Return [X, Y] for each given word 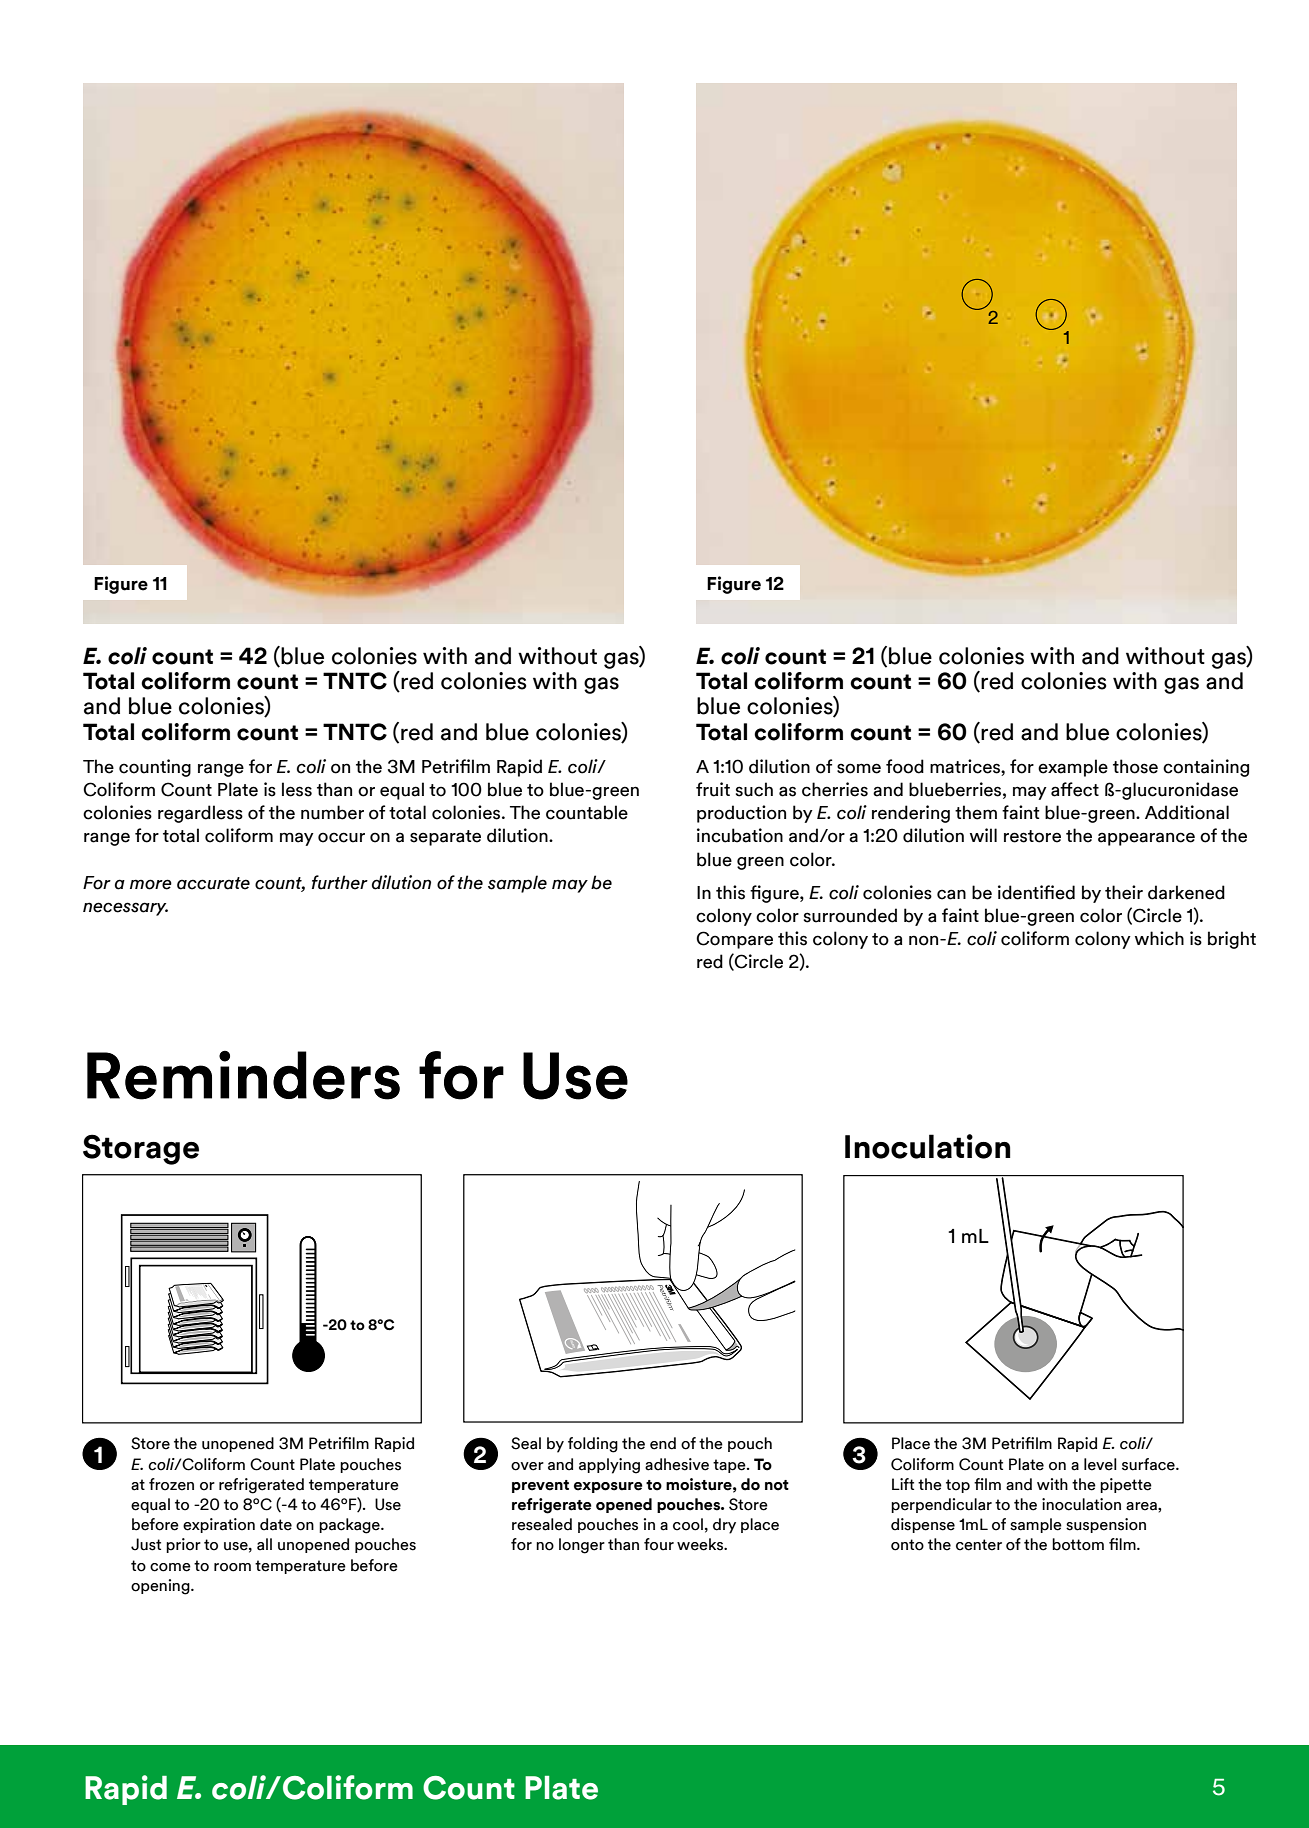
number [332, 812]
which [1159, 938]
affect [1075, 789]
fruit [713, 789]
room [232, 1567]
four [659, 1544]
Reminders [243, 1075]
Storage [141, 1149]
